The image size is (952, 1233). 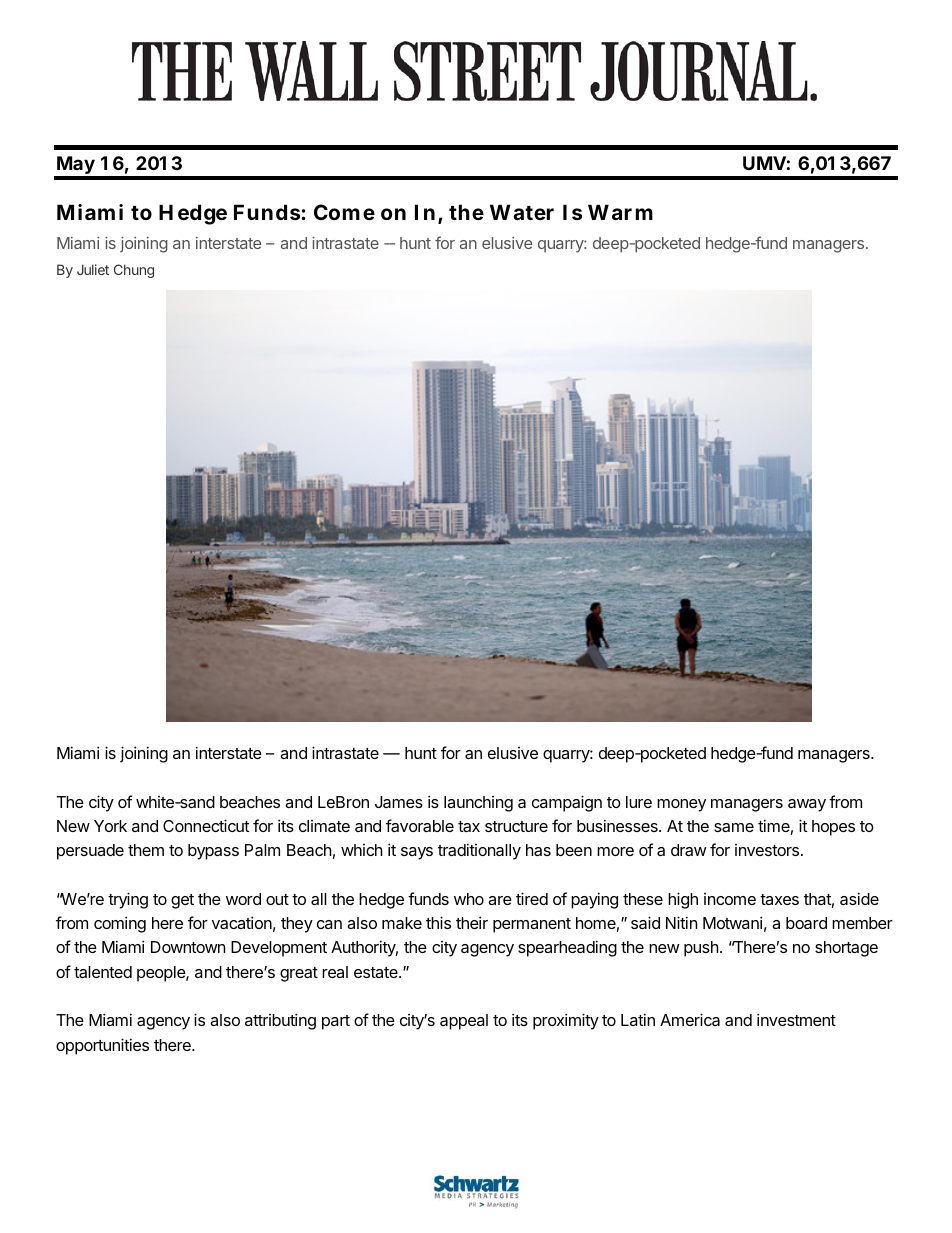 What do you see at coordinates (522, 212) in the screenshot?
I see `Water` at bounding box center [522, 212].
